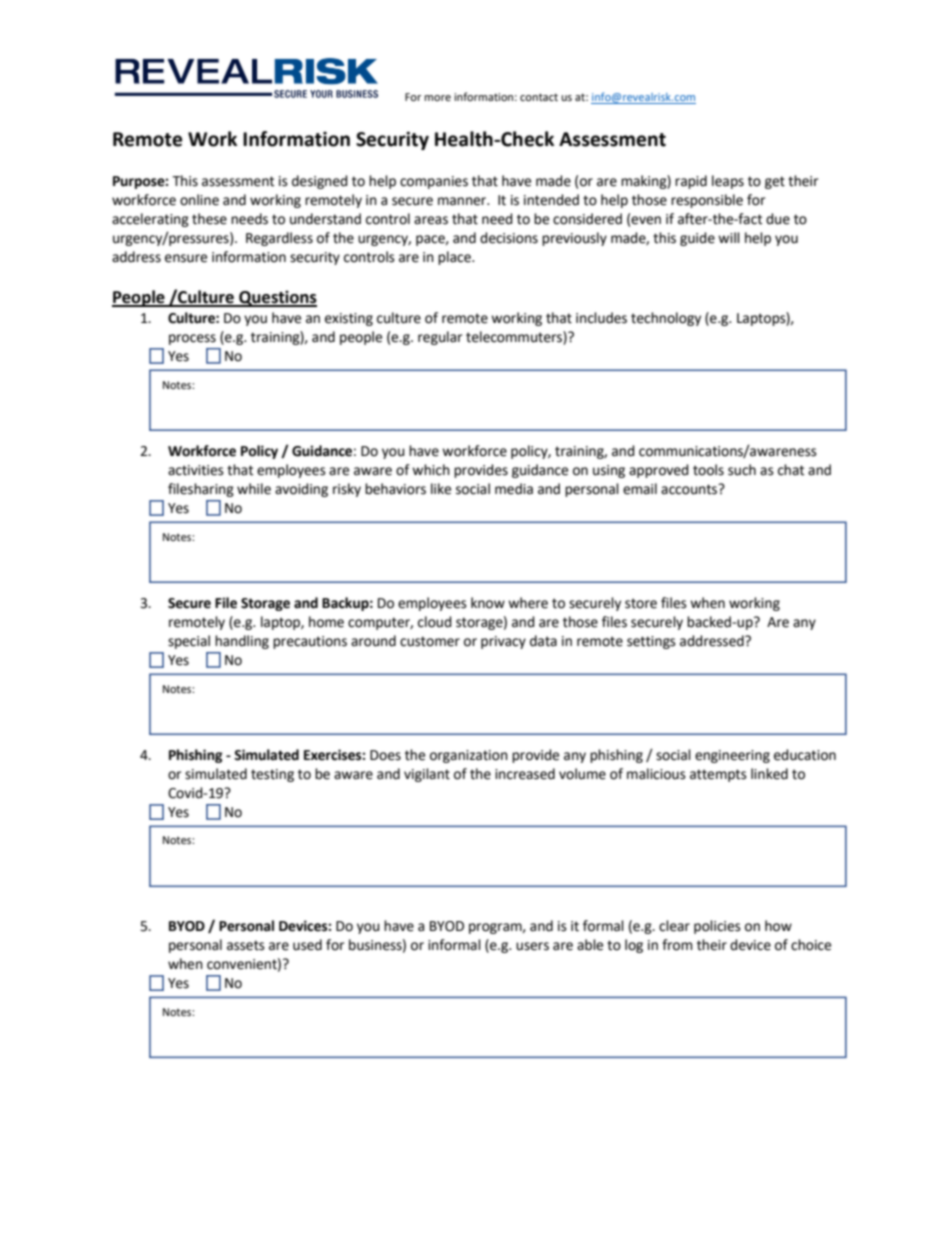  What do you see at coordinates (729, 237) in the screenshot?
I see `will` at bounding box center [729, 237].
